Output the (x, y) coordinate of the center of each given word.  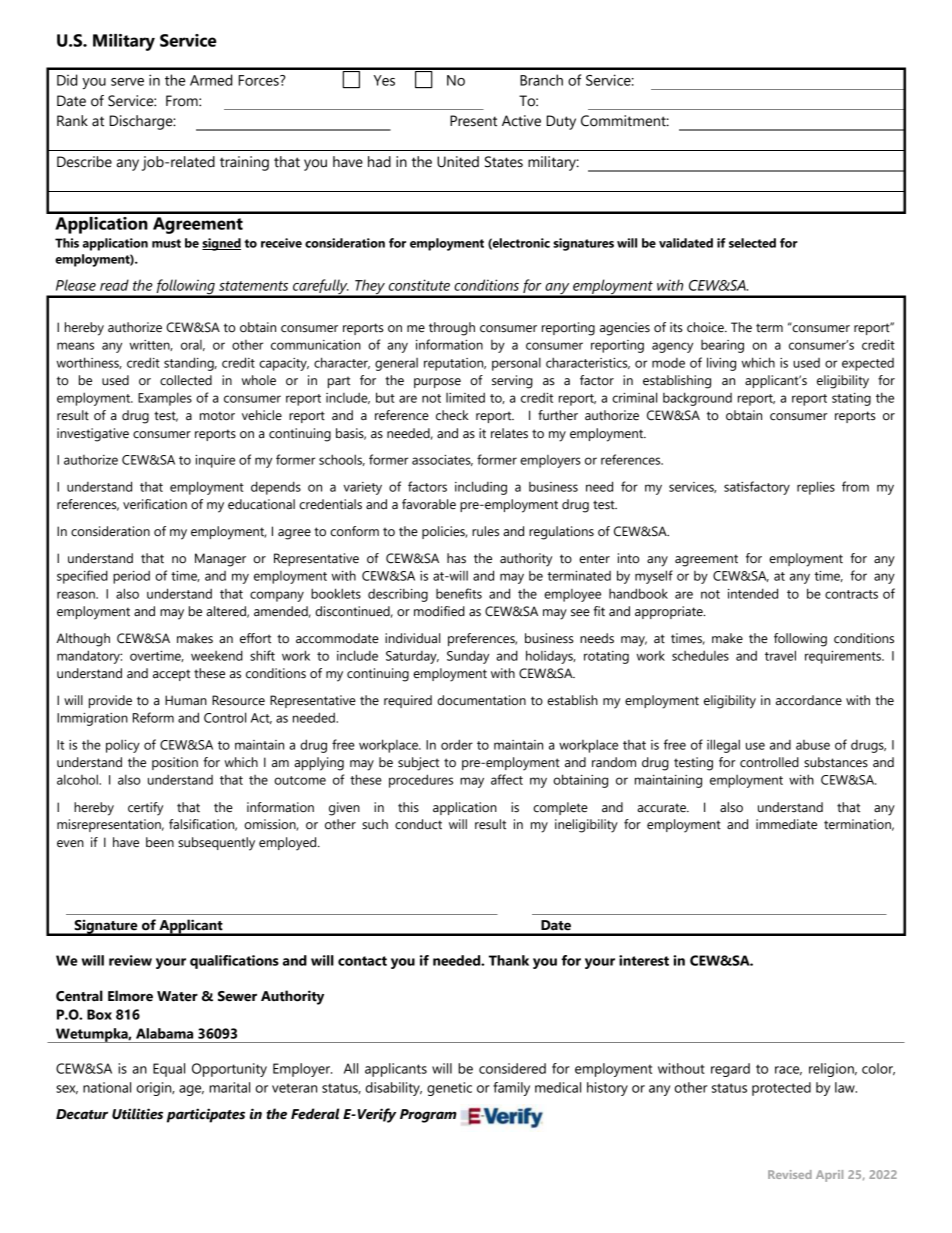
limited (465, 398)
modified (439, 611)
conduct (418, 824)
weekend (217, 655)
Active (521, 121)
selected (752, 243)
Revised (790, 1174)
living (721, 364)
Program (428, 1116)
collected (186, 380)
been (160, 842)
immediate (786, 824)
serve (127, 82)
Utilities (137, 1114)
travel (780, 655)
